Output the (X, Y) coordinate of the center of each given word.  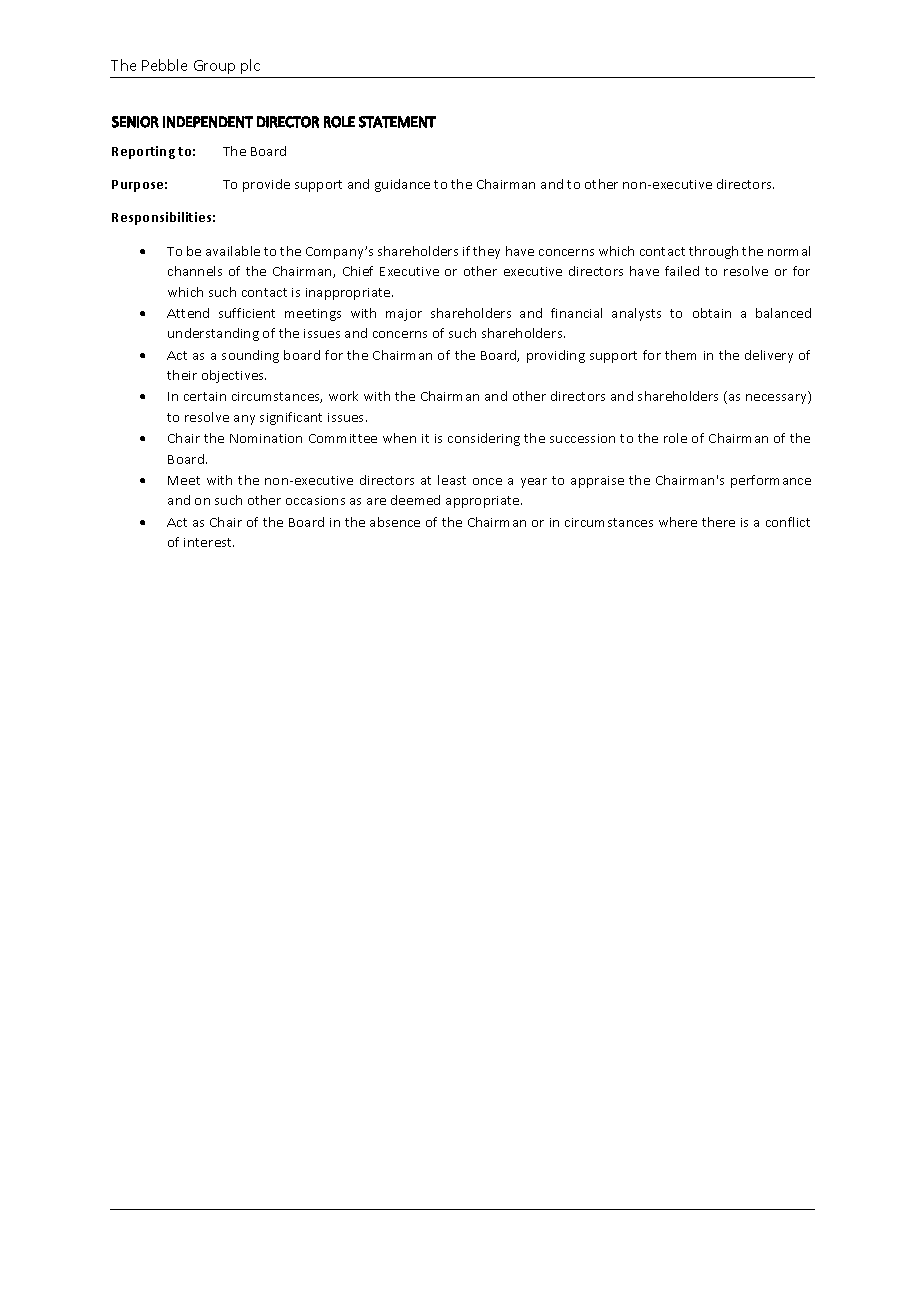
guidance (402, 185)
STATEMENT (397, 122)
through (713, 252)
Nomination (266, 438)
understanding (213, 334)
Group (214, 67)
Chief (358, 271)
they (486, 252)
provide (266, 185)
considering (484, 439)
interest (209, 542)
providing (556, 356)
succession (582, 438)
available (233, 251)
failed (682, 271)
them (680, 355)
